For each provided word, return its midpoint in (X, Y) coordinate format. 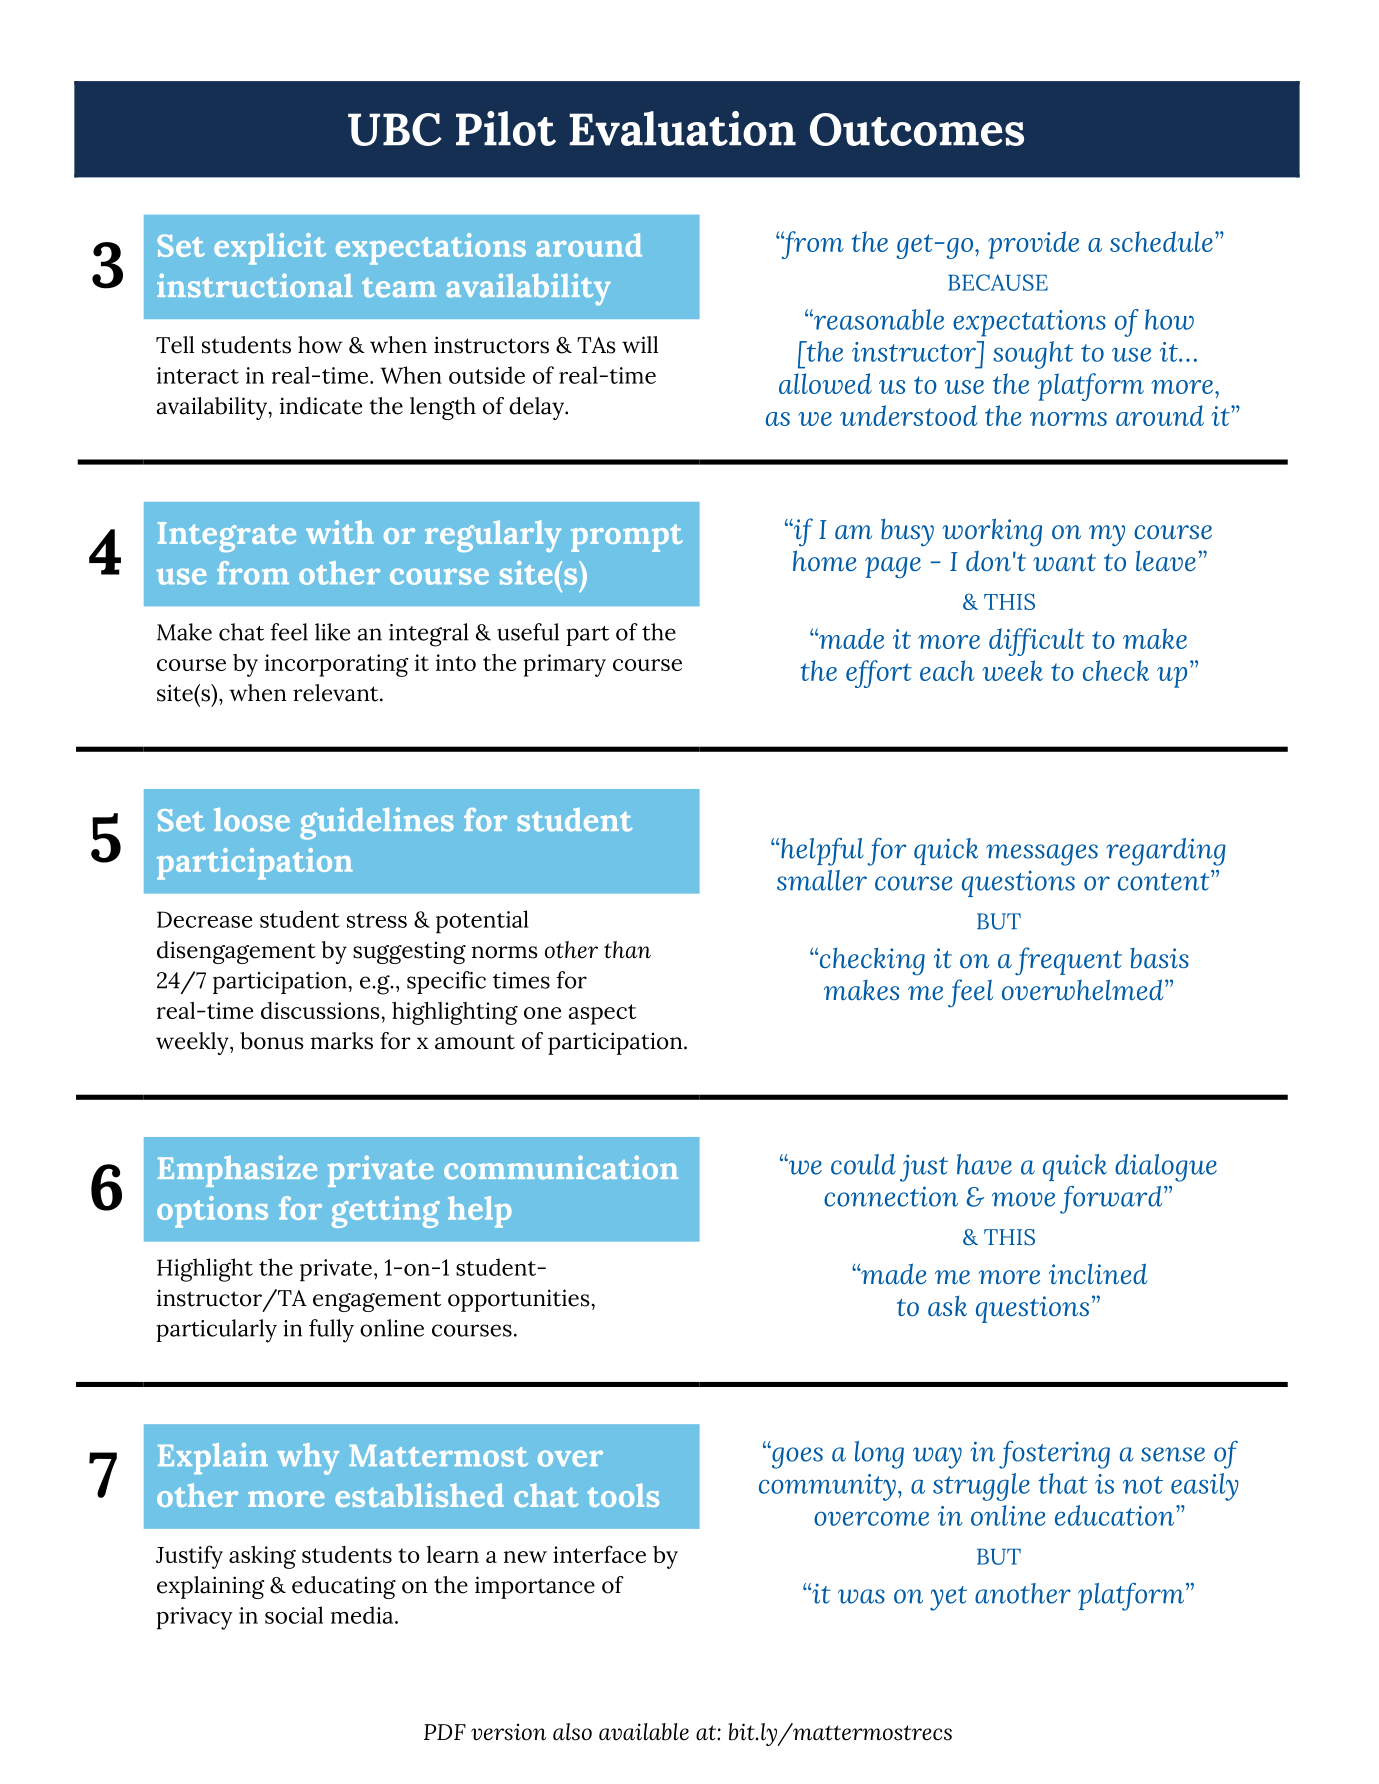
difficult (1037, 642)
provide (1033, 245)
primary (564, 665)
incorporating (337, 665)
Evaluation (682, 128)
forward (1112, 1200)
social (294, 1615)
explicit (270, 249)
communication (561, 1167)
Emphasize (237, 1171)
